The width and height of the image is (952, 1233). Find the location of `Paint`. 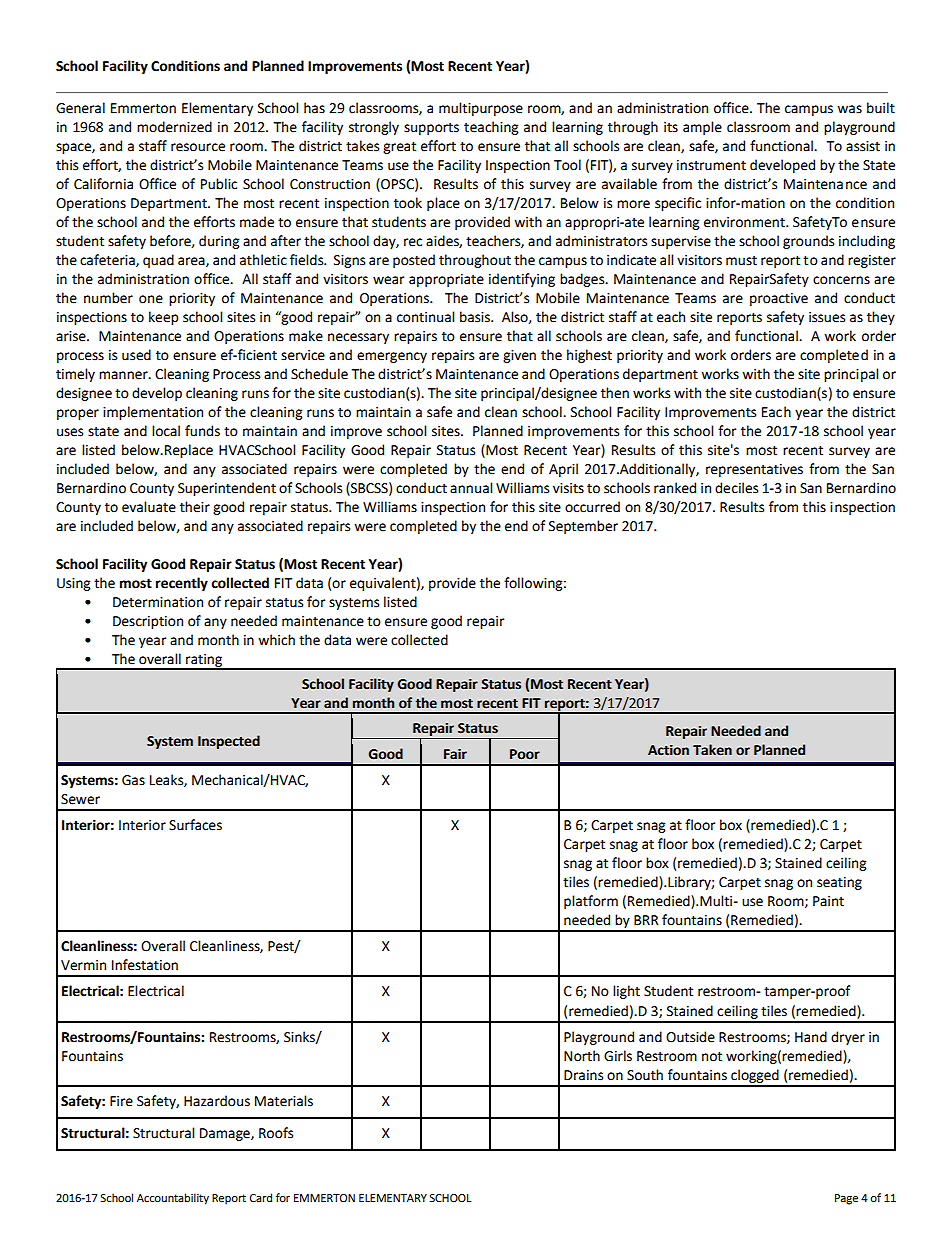

Paint is located at coordinates (828, 901).
